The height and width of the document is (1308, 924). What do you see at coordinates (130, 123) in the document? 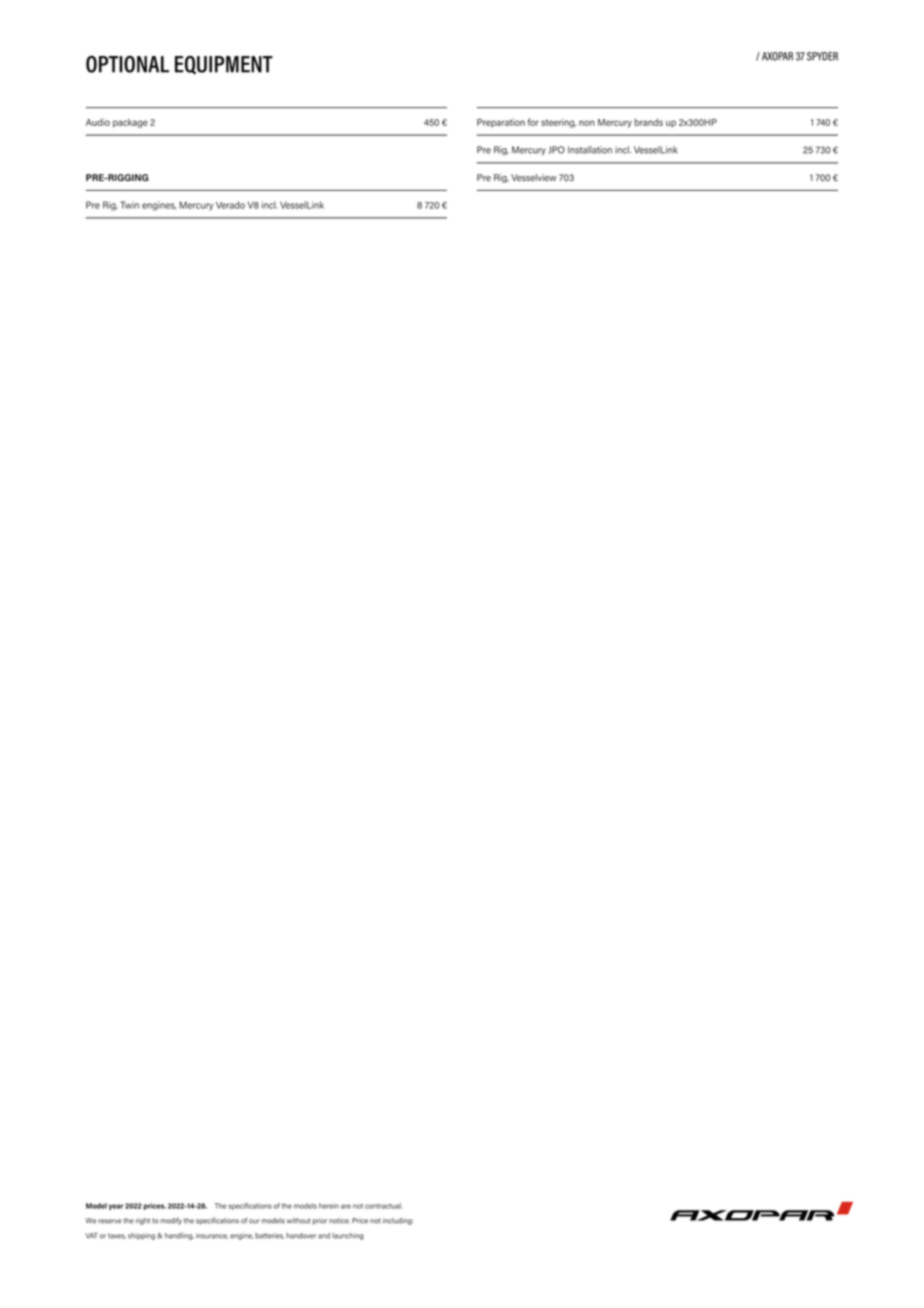
I see `package` at bounding box center [130, 123].
